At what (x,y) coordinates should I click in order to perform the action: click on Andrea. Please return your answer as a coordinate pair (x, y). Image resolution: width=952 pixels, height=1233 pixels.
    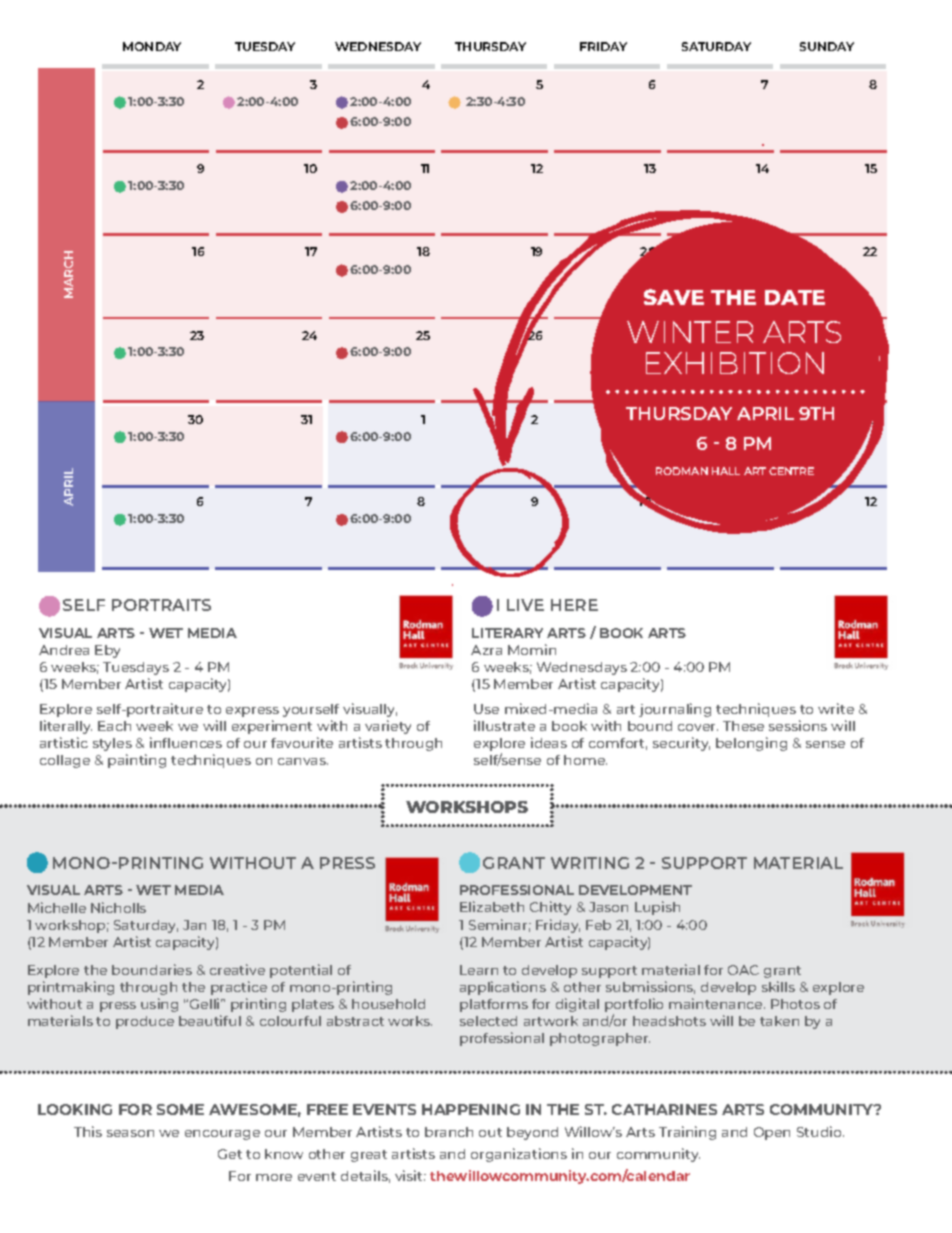
    Looking at the image, I should click on (64, 650).
